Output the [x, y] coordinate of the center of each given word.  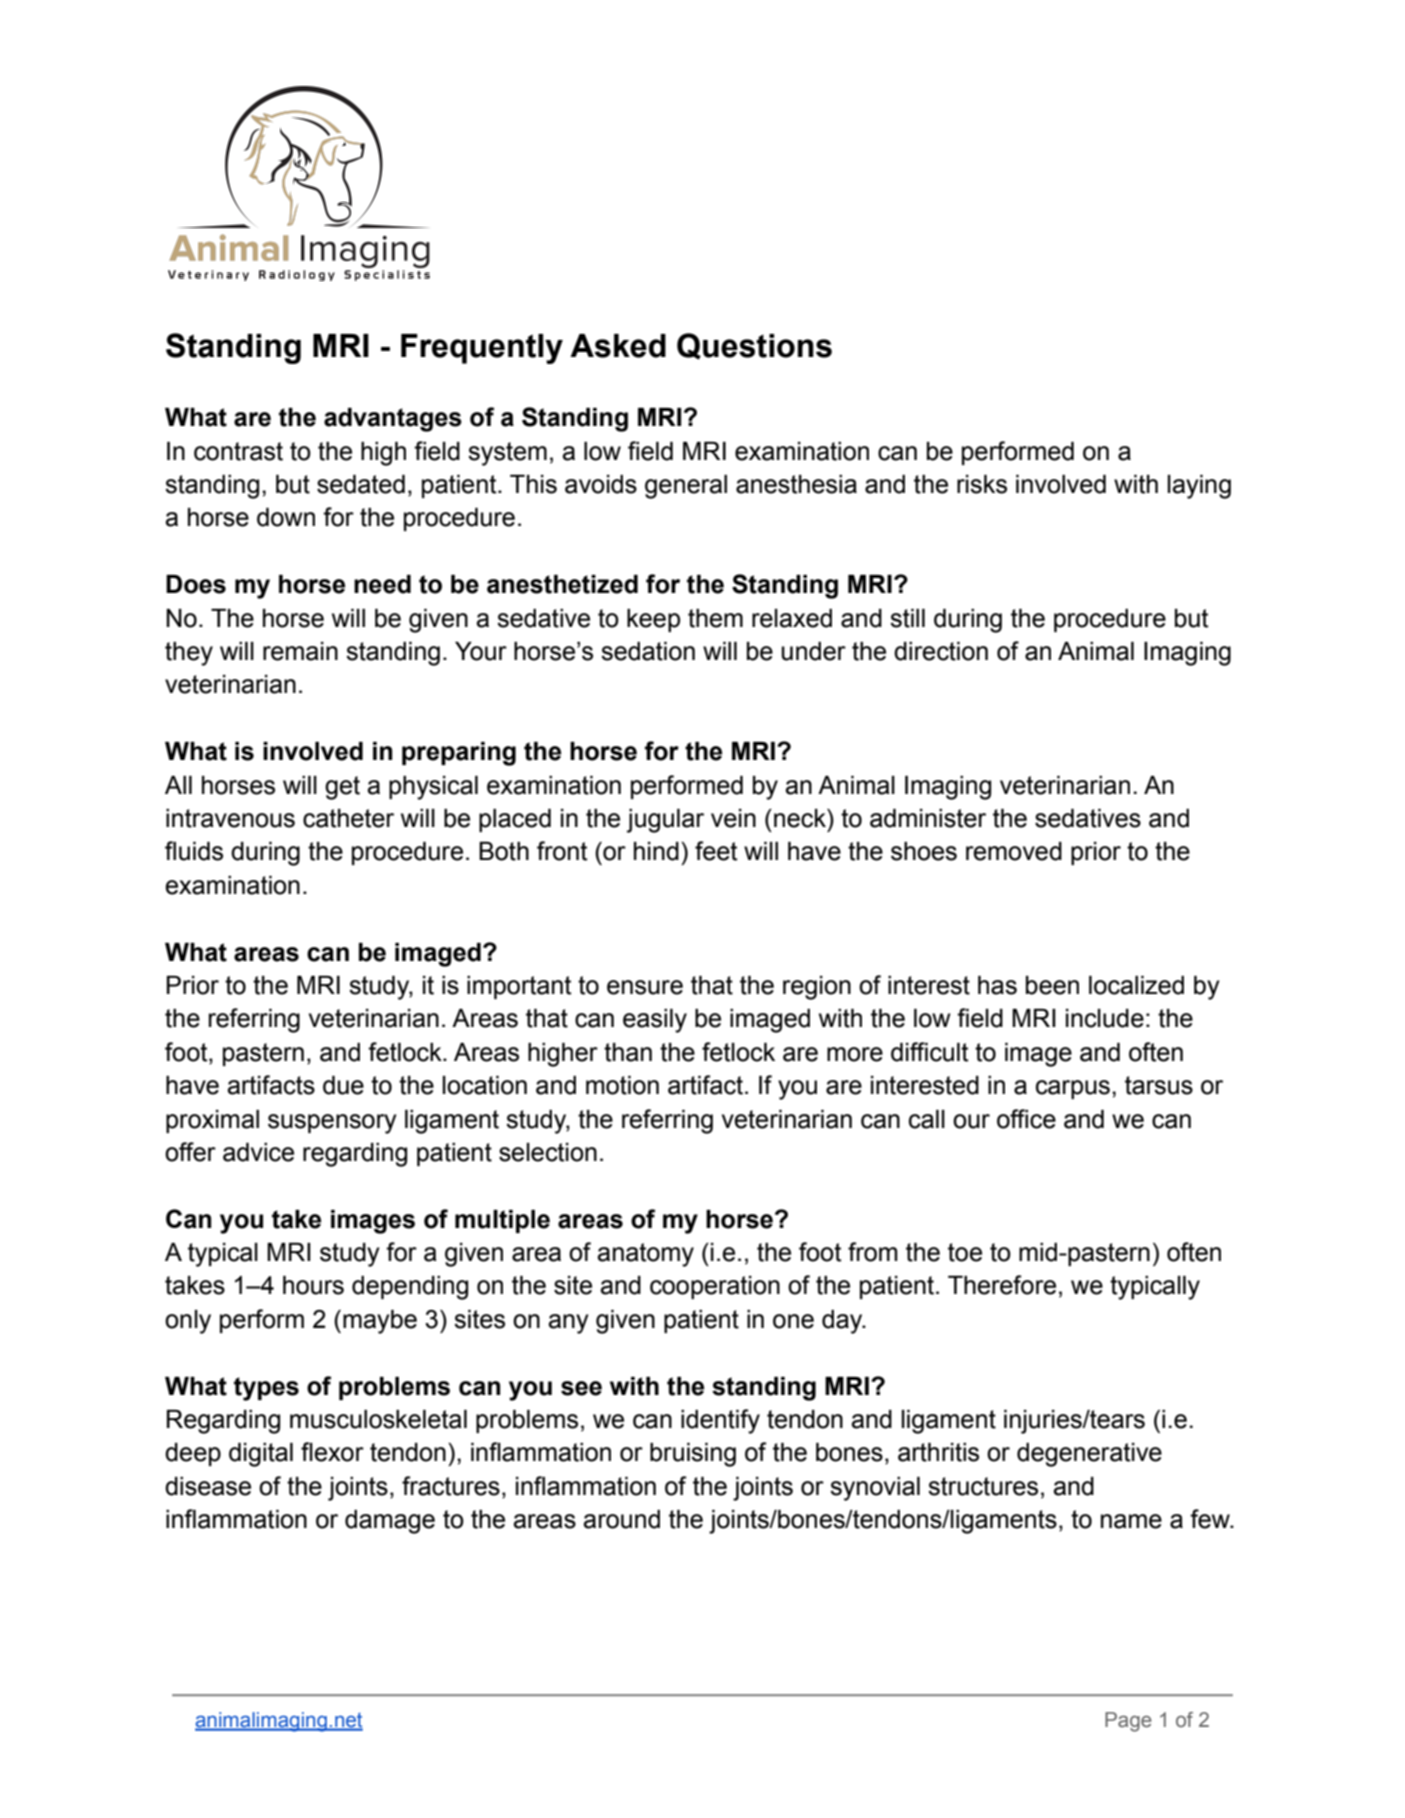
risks [982, 484]
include [1105, 1018]
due [343, 1085]
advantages [393, 420]
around [621, 1519]
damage [390, 1522]
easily [655, 1021]
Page [1128, 1722]
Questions [754, 346]
